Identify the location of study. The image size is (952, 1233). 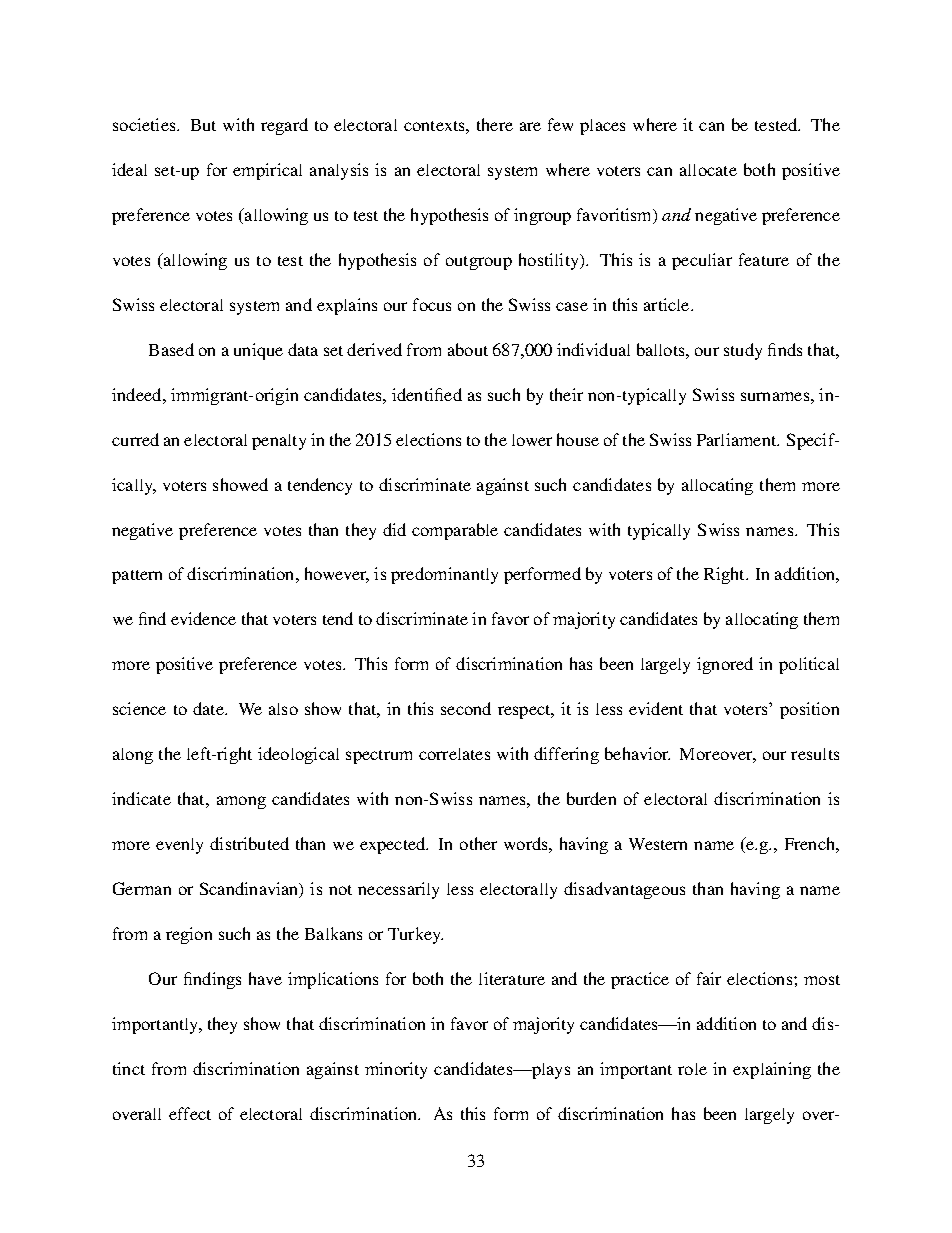
(743, 351).
